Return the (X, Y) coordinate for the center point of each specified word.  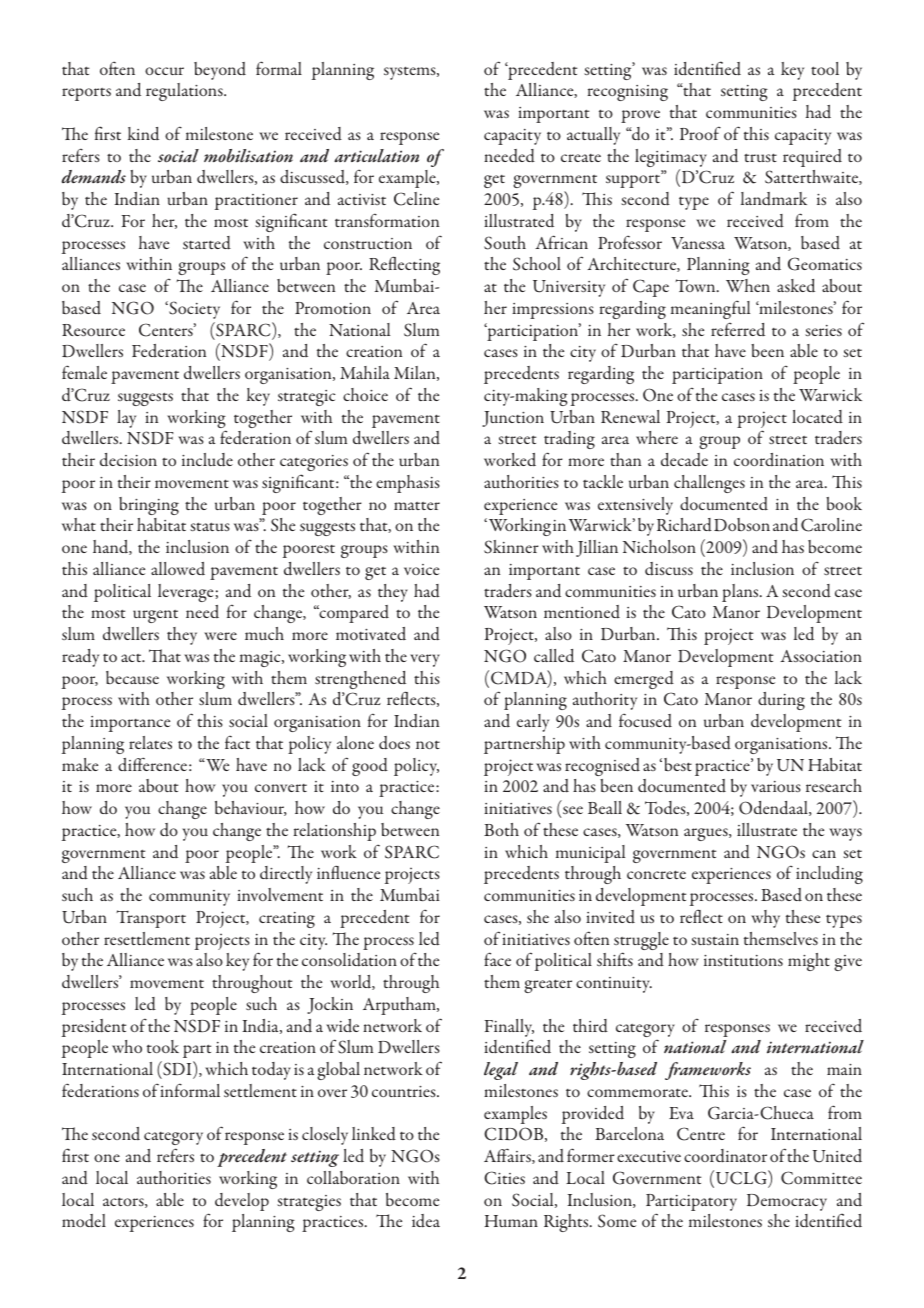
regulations (185, 92)
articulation (376, 156)
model (84, 1221)
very (425, 660)
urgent (155, 616)
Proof (700, 133)
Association (821, 656)
